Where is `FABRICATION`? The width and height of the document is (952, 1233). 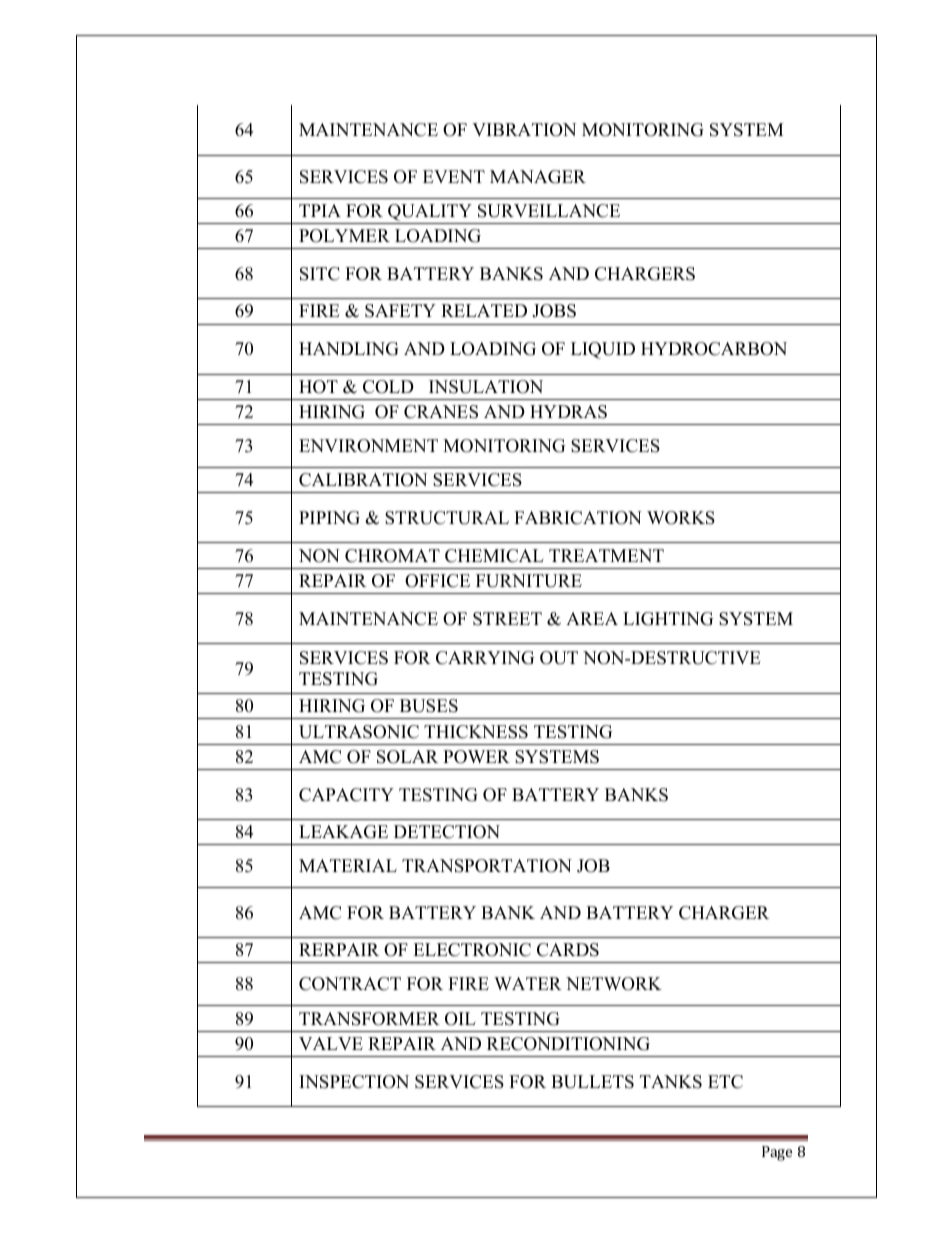
FABRICATION is located at coordinates (578, 518).
